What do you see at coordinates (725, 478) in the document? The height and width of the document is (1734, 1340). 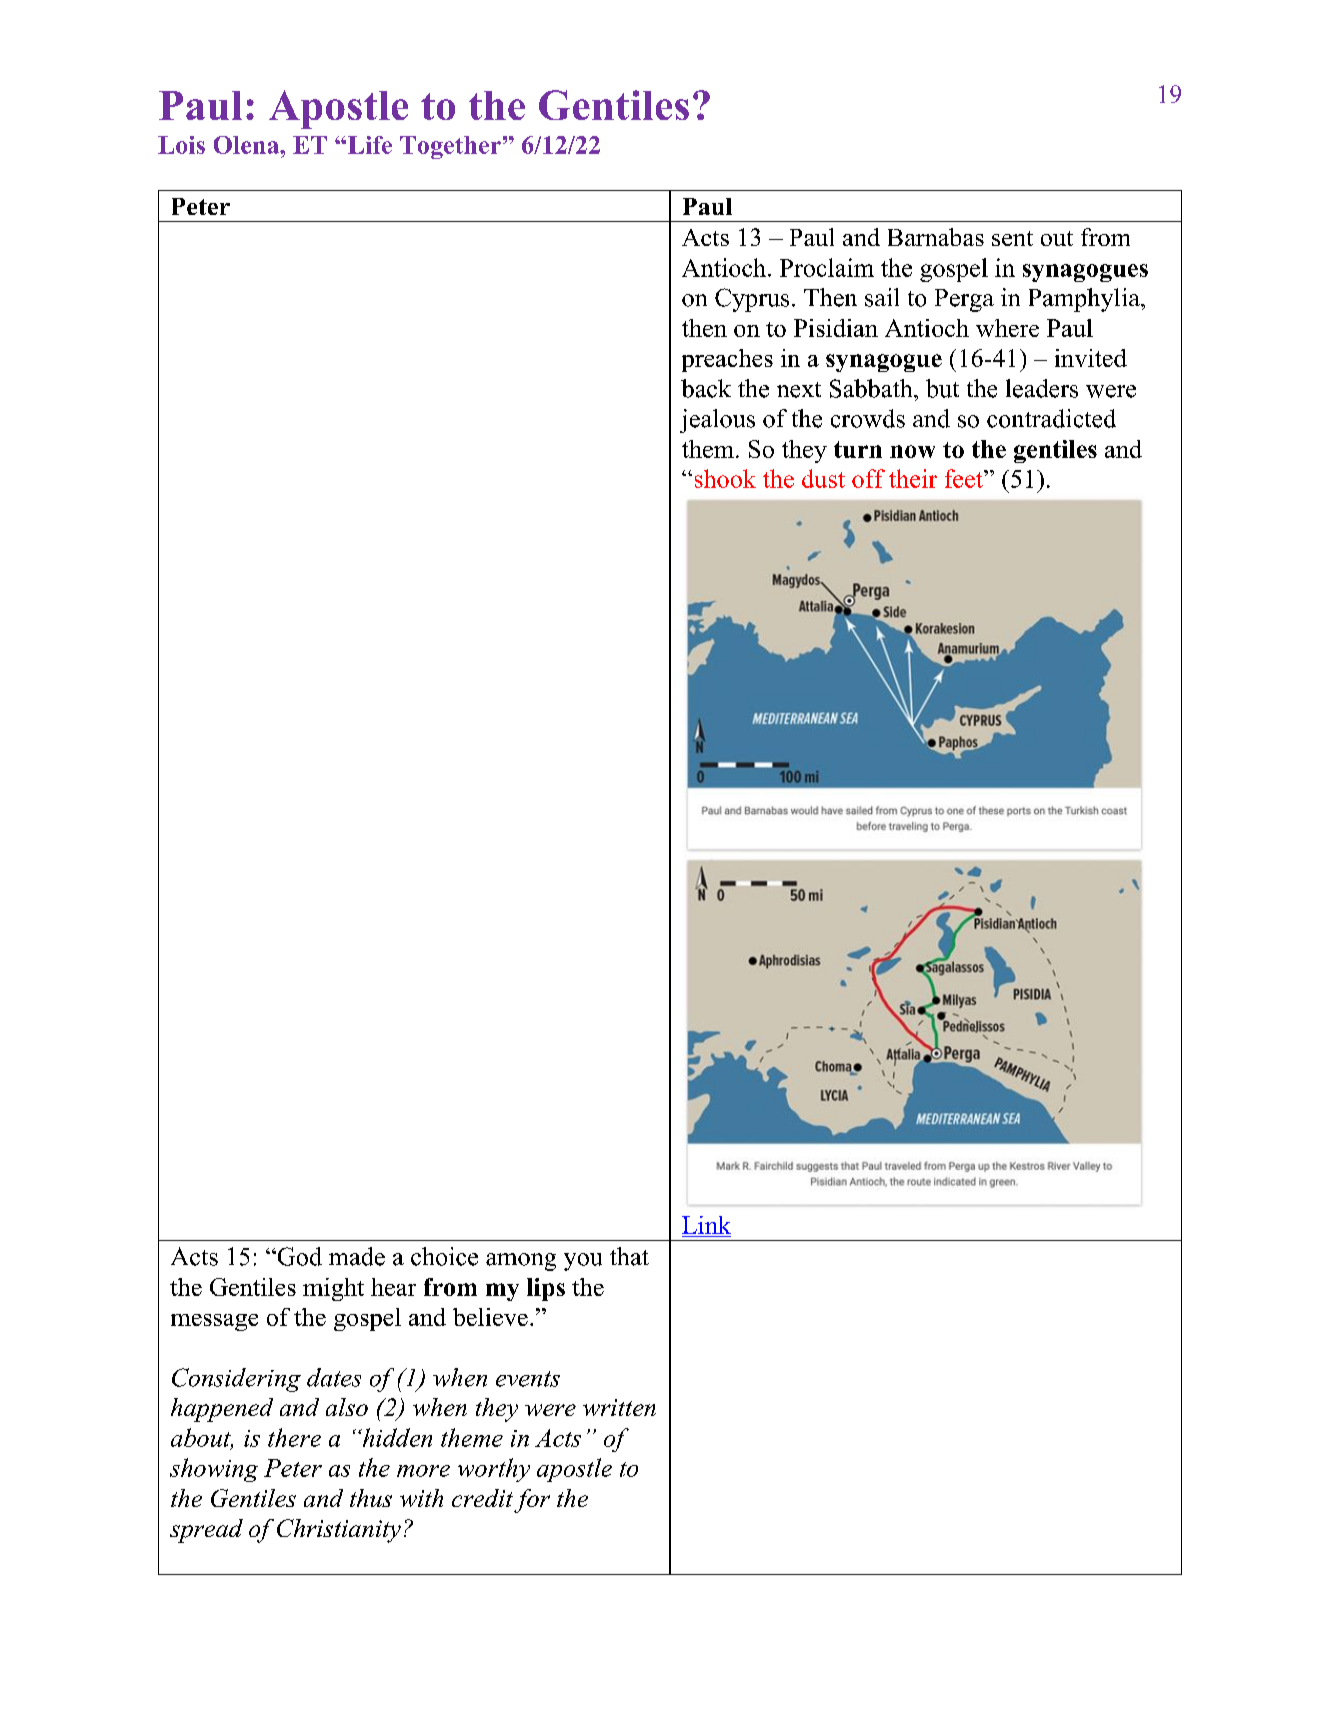 I see `shook` at bounding box center [725, 478].
